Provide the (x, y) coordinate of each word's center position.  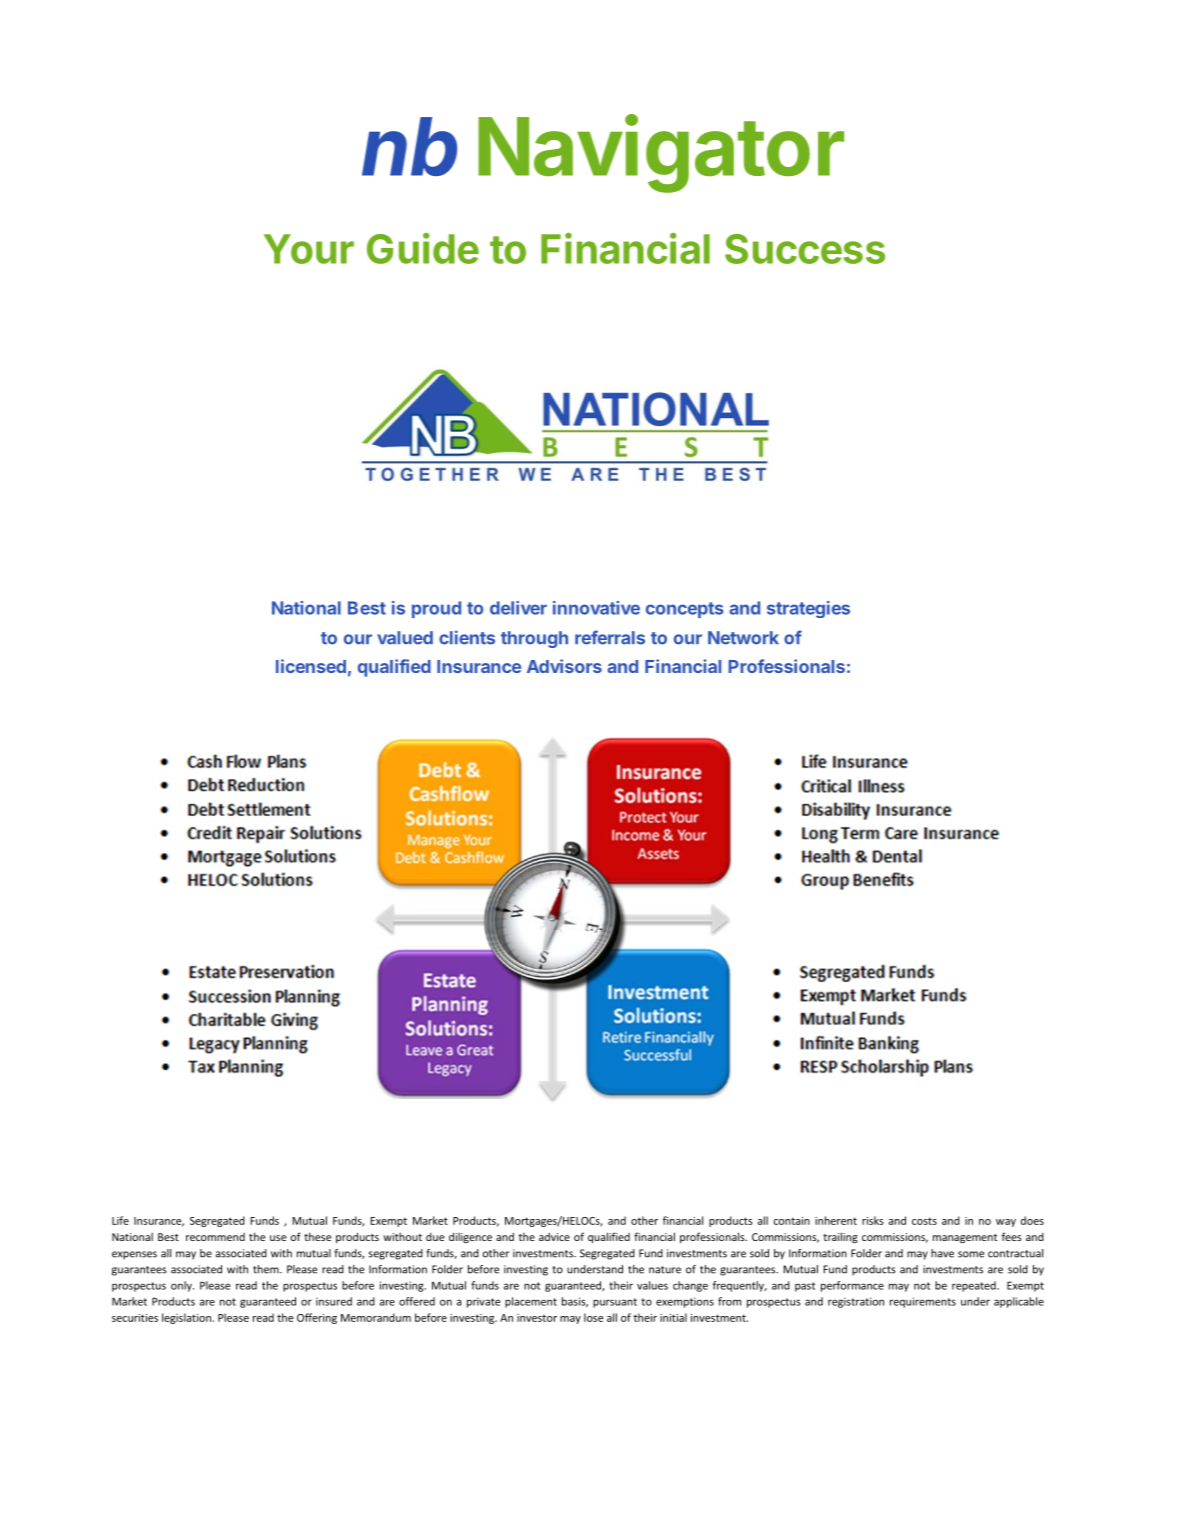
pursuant (615, 1303)
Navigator (661, 154)
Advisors (564, 666)
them (267, 1269)
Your (309, 249)
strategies (808, 609)
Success (805, 249)
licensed (311, 666)
